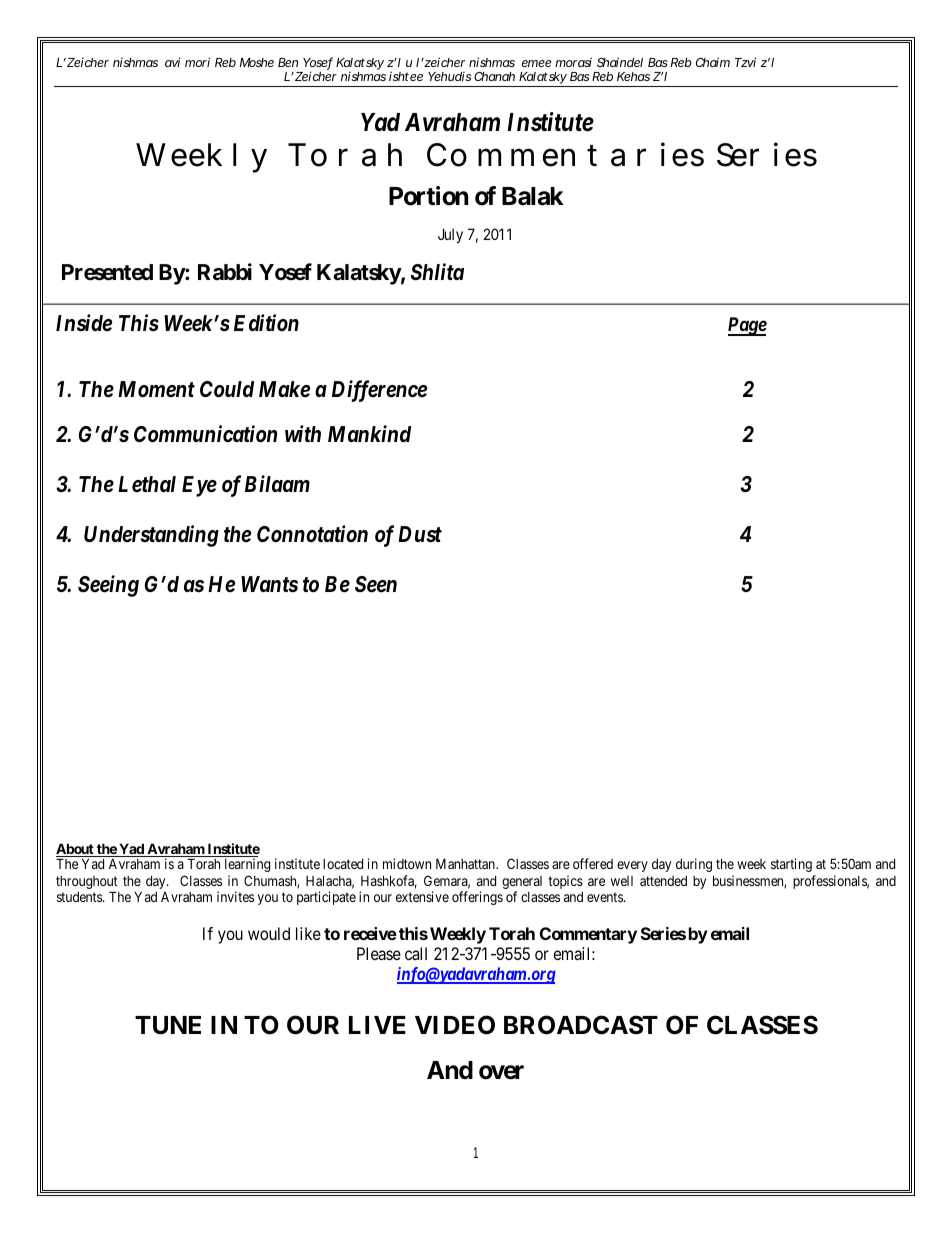 Image resolution: width=952 pixels, height=1233 pixels. I want to click on Understanding, so click(151, 536).
